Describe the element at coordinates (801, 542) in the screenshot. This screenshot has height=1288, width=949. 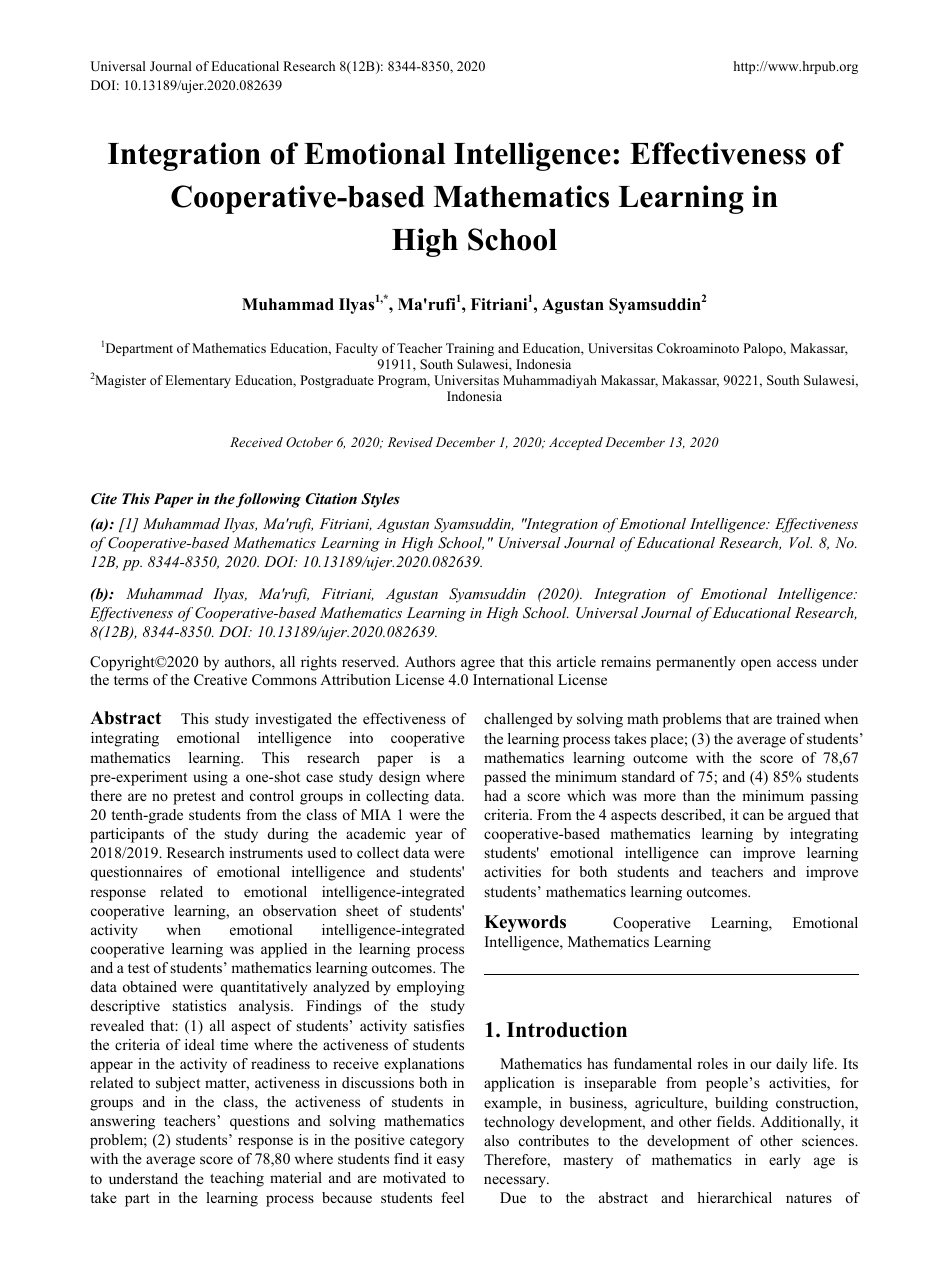
I see `Vol` at that location.
